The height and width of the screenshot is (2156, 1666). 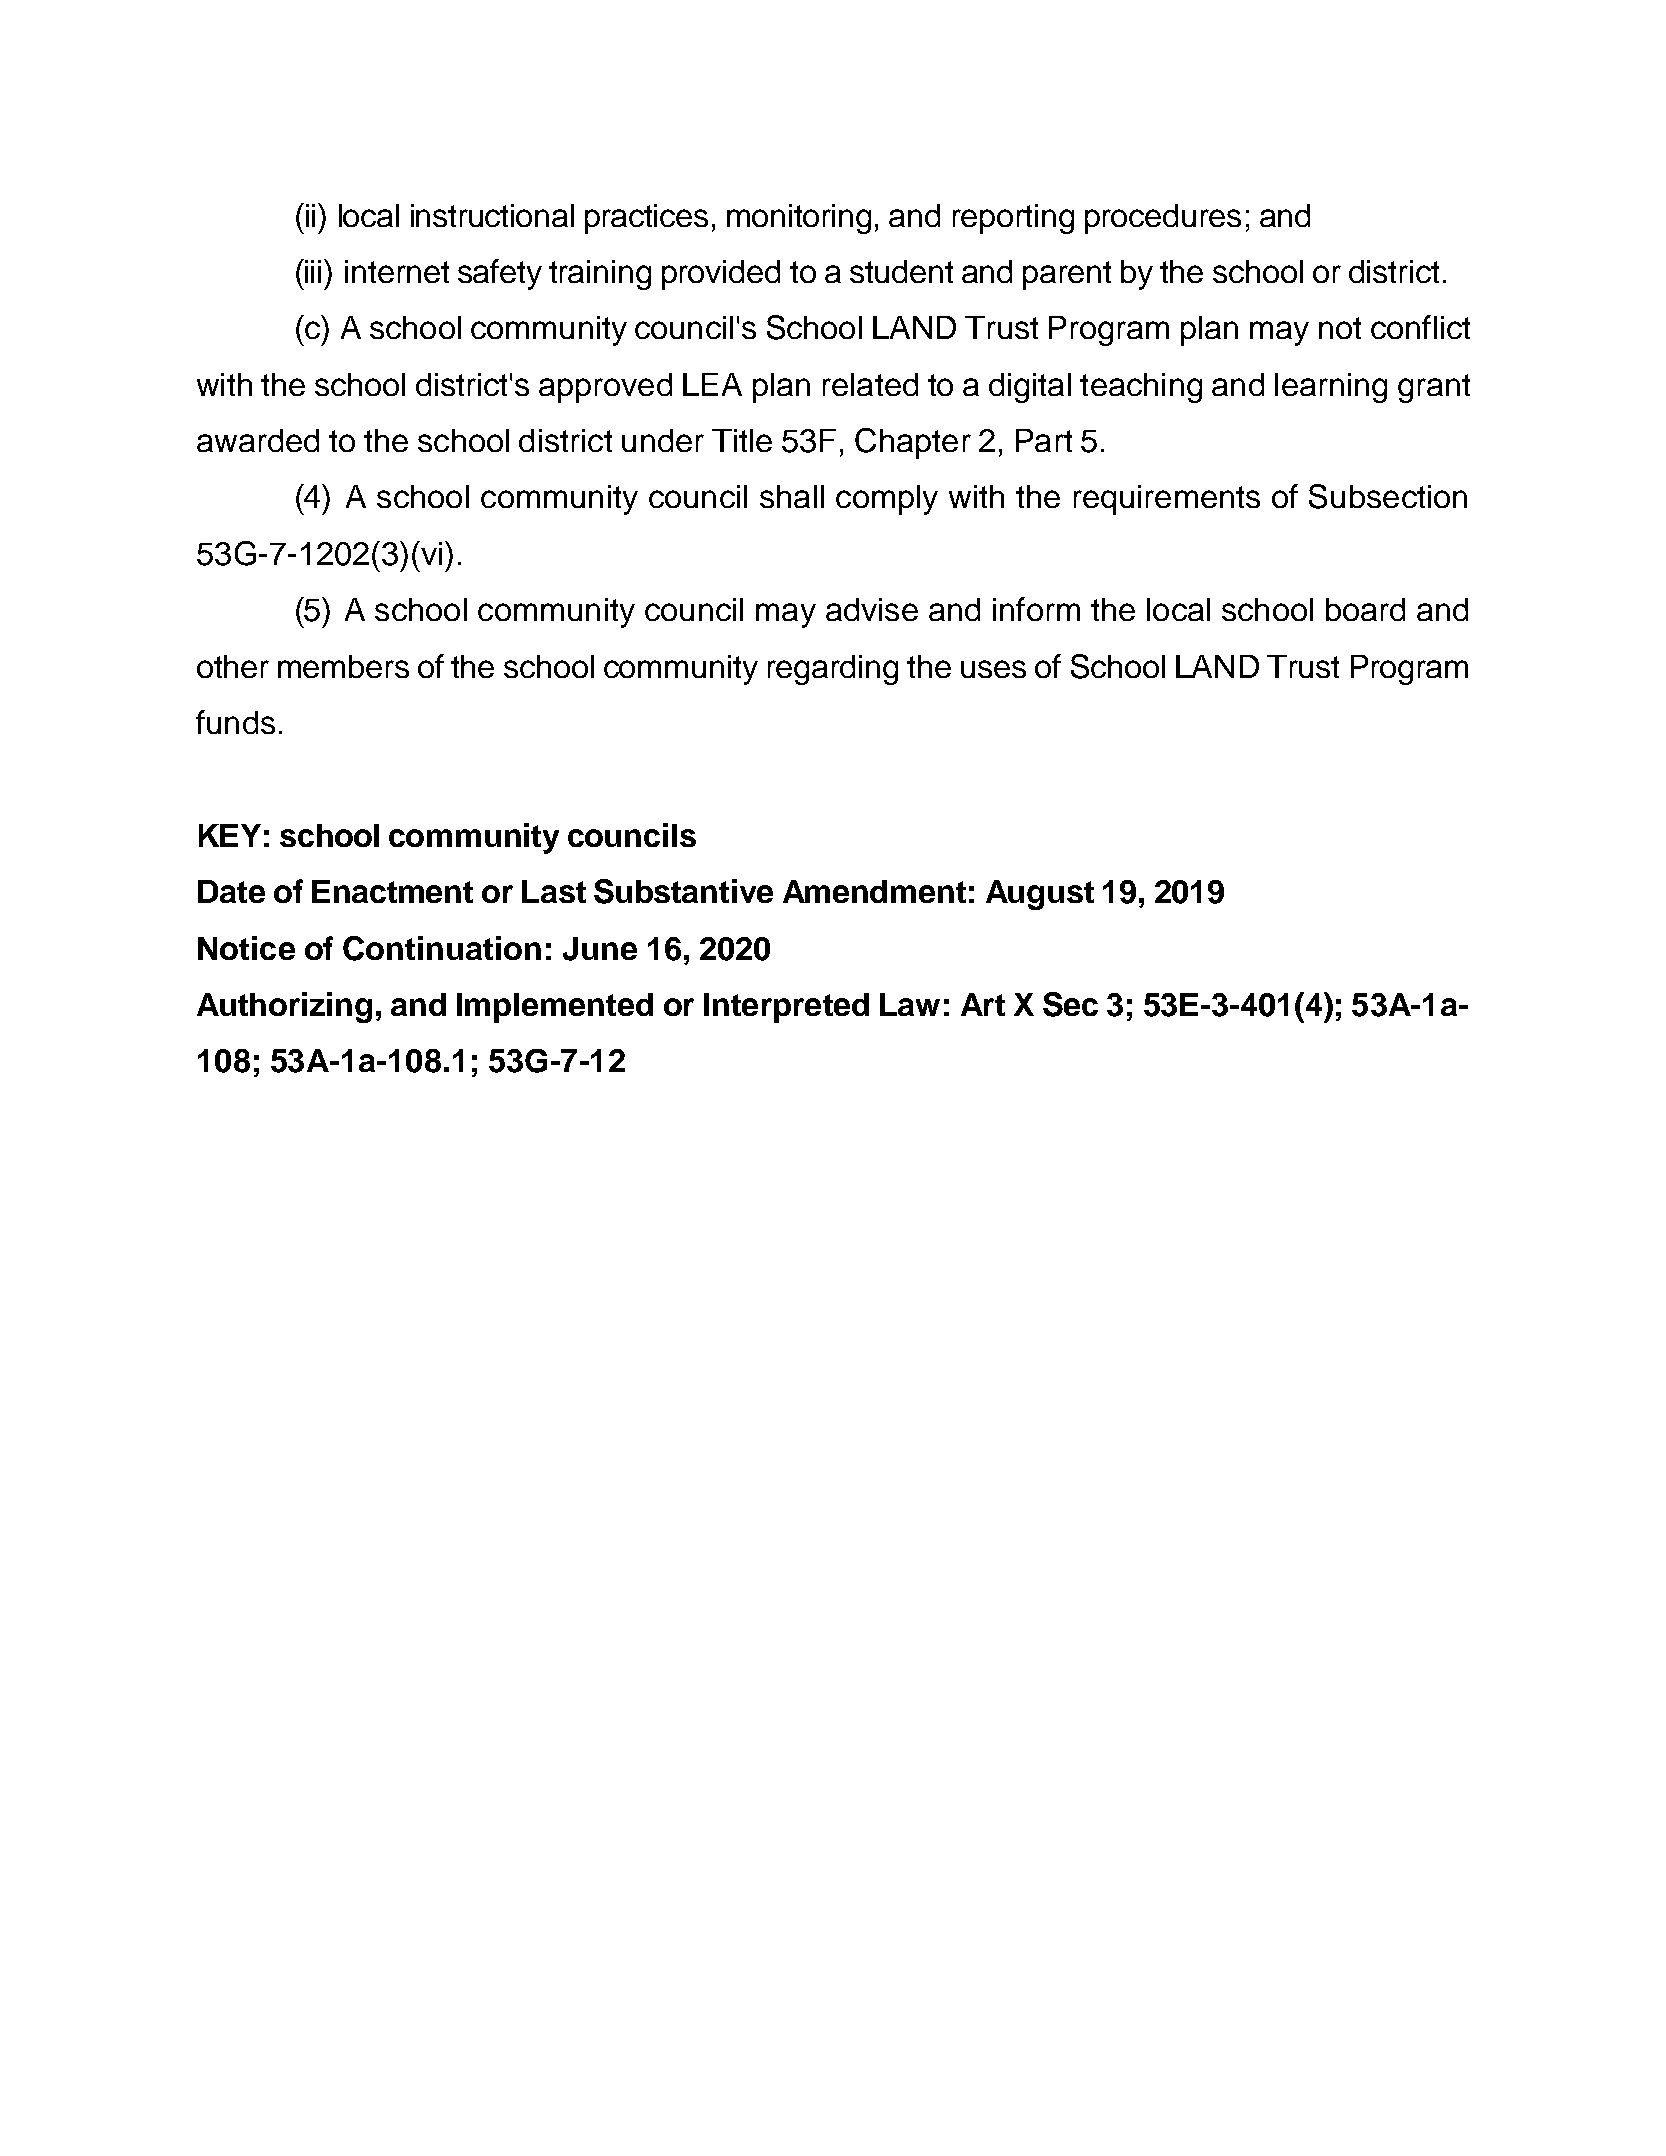 What do you see at coordinates (872, 609) in the screenshot?
I see `advise` at bounding box center [872, 609].
